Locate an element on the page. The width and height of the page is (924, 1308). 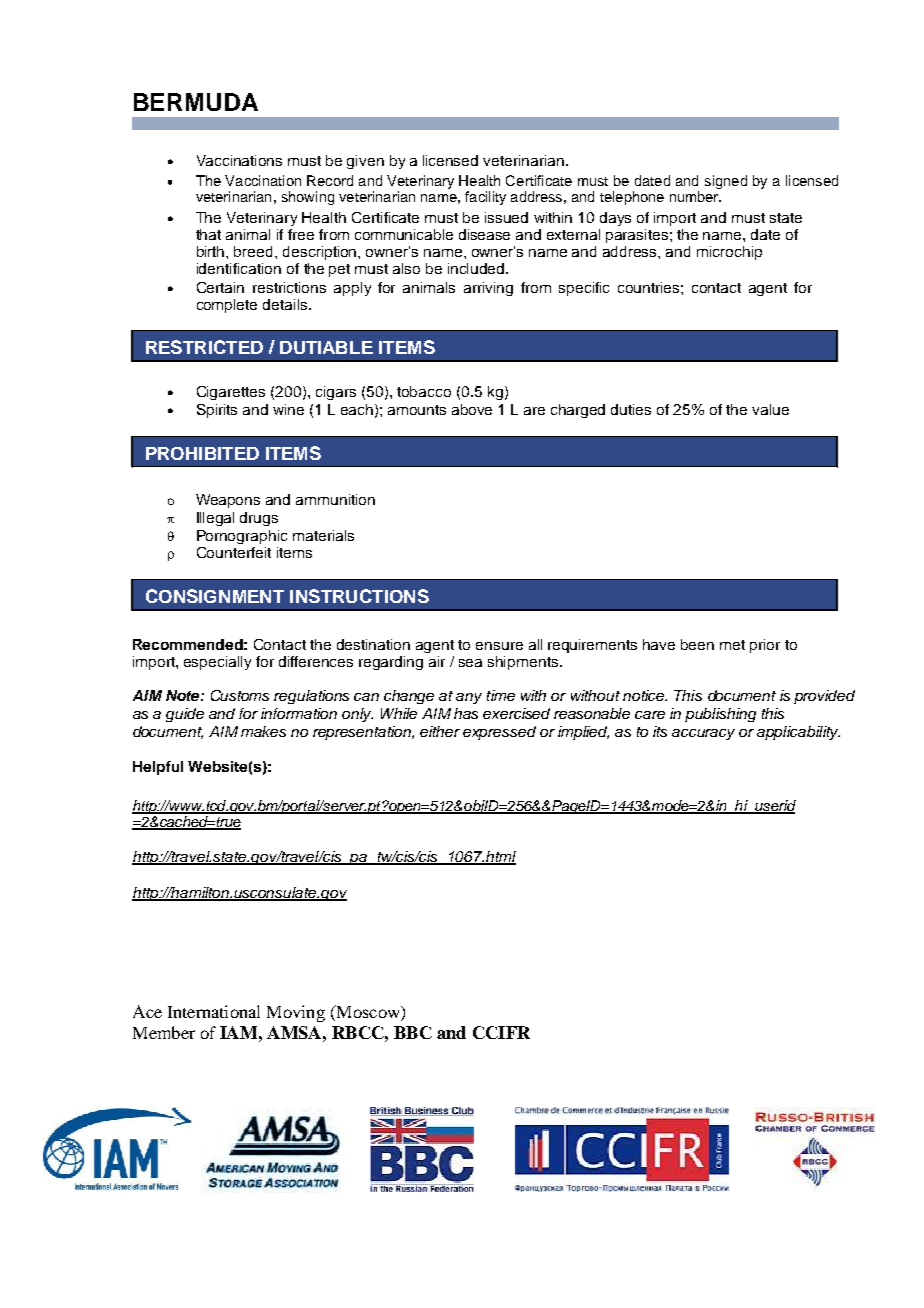
facility is located at coordinates (485, 198).
